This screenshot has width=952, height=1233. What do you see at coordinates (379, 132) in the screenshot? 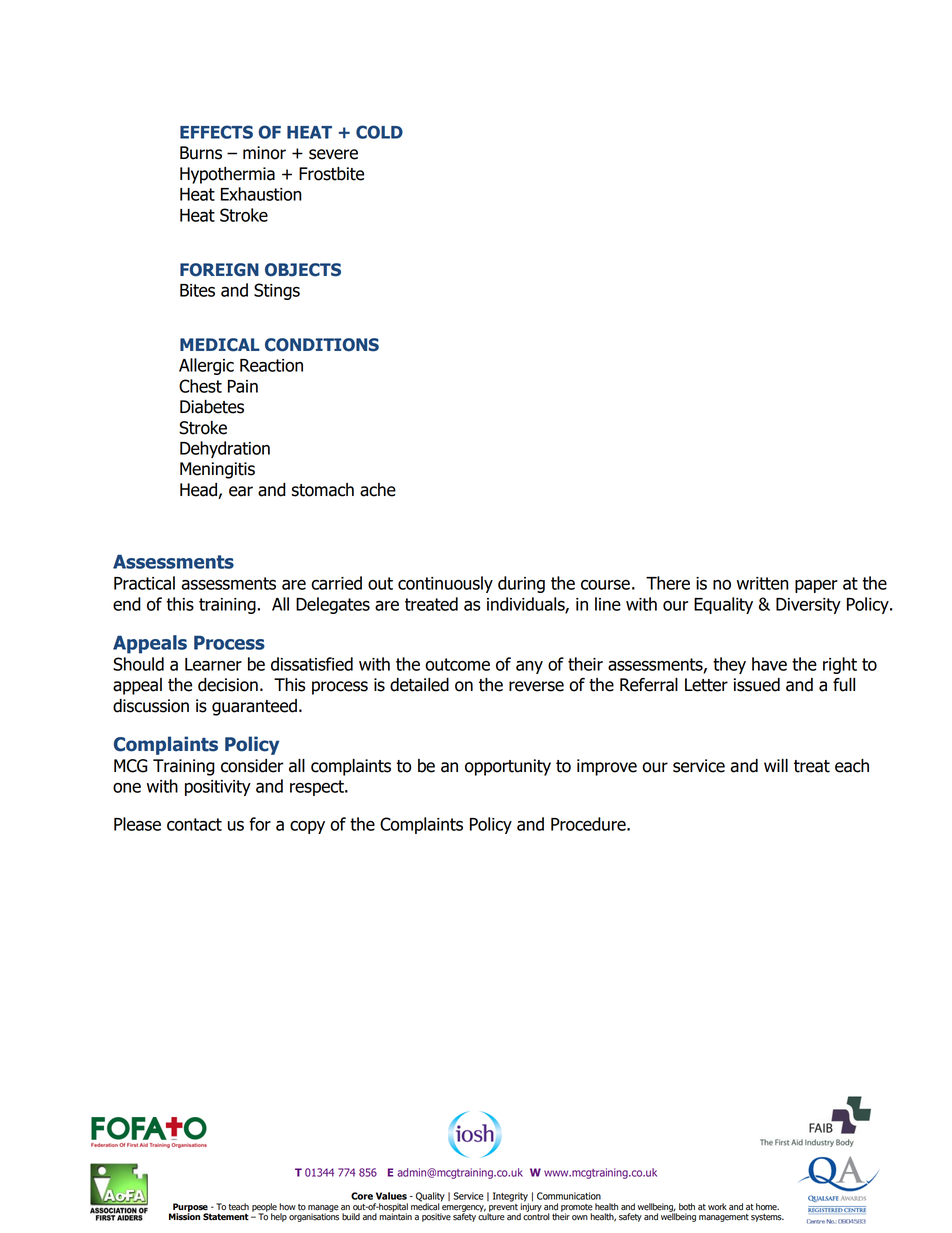
I see `COLD` at bounding box center [379, 132].
